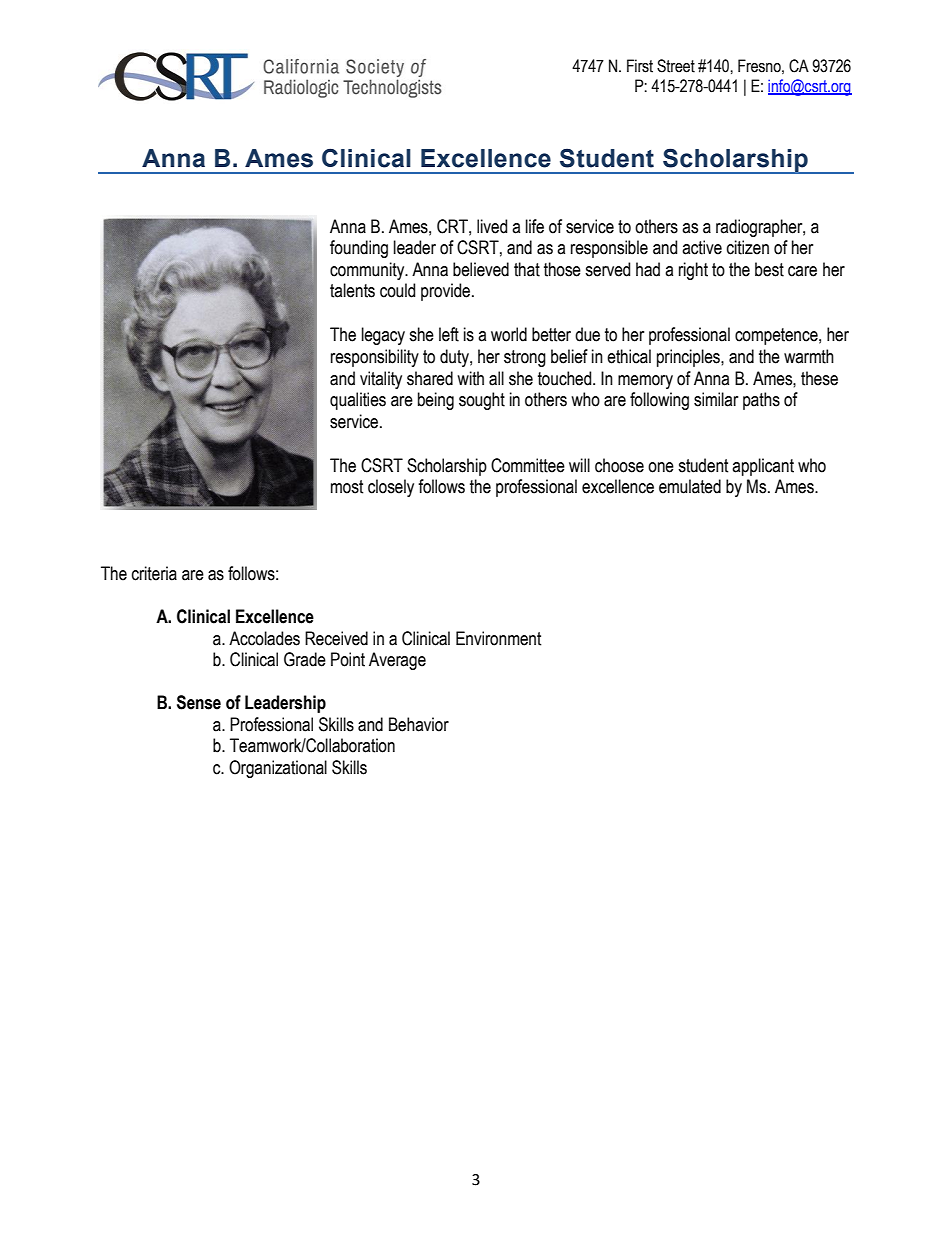 The height and width of the image is (1233, 952). Describe the element at coordinates (278, 769) in the image. I see `Organizational` at that location.
